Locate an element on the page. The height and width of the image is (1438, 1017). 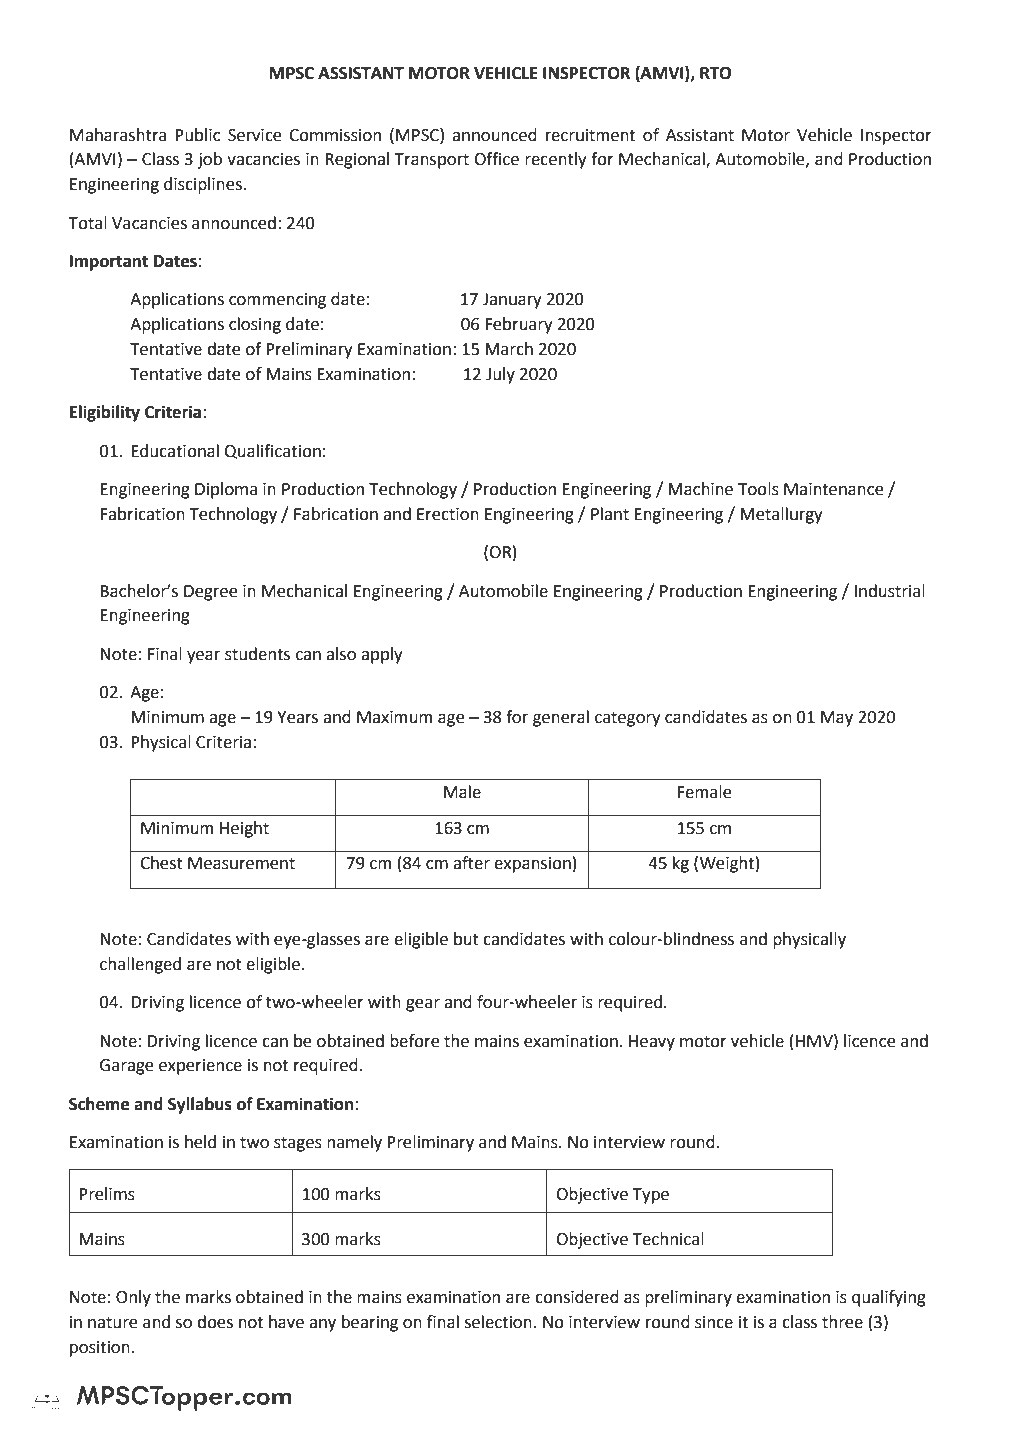
May is located at coordinates (837, 719).
